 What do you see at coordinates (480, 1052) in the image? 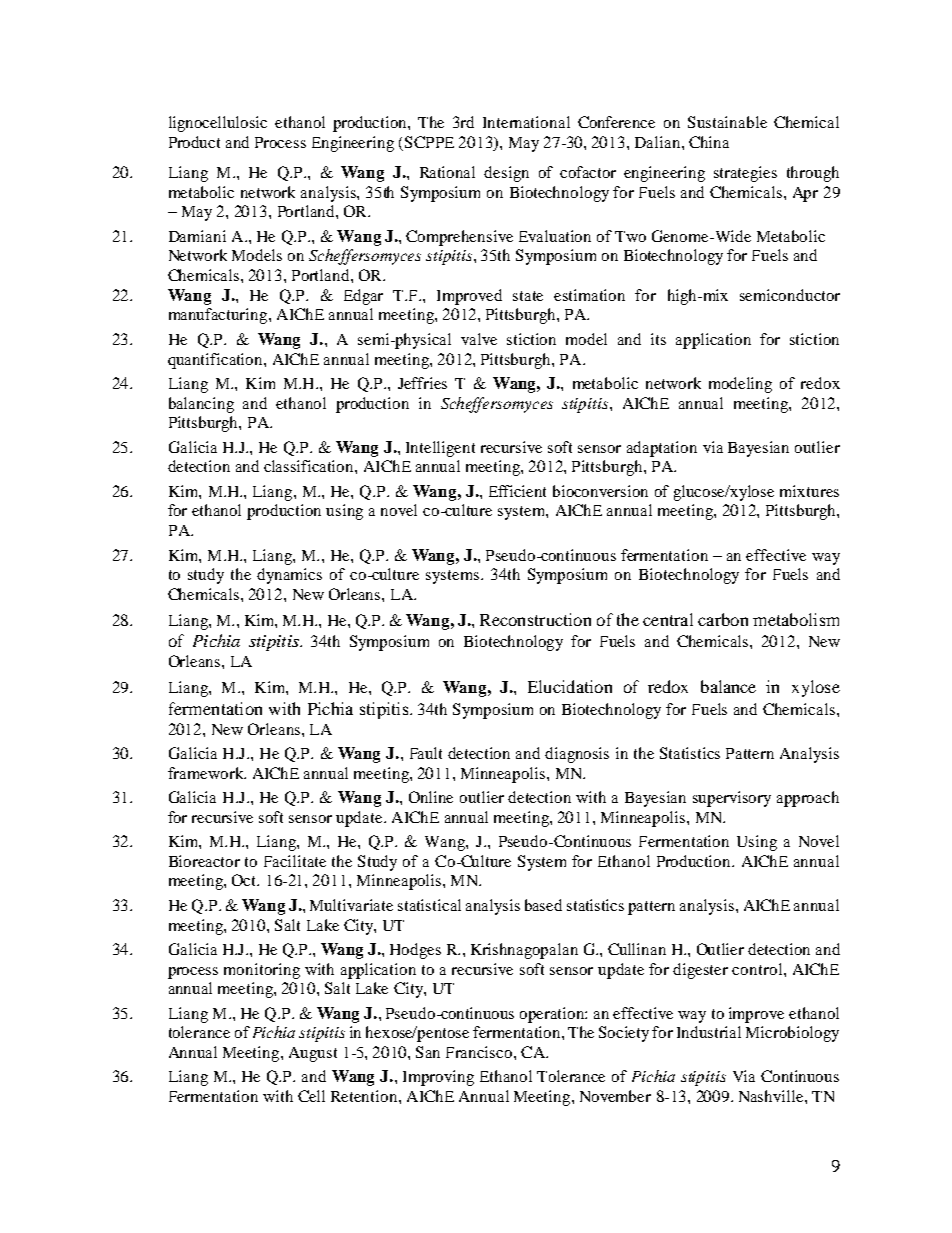
I see `Francisco` at bounding box center [480, 1052].
